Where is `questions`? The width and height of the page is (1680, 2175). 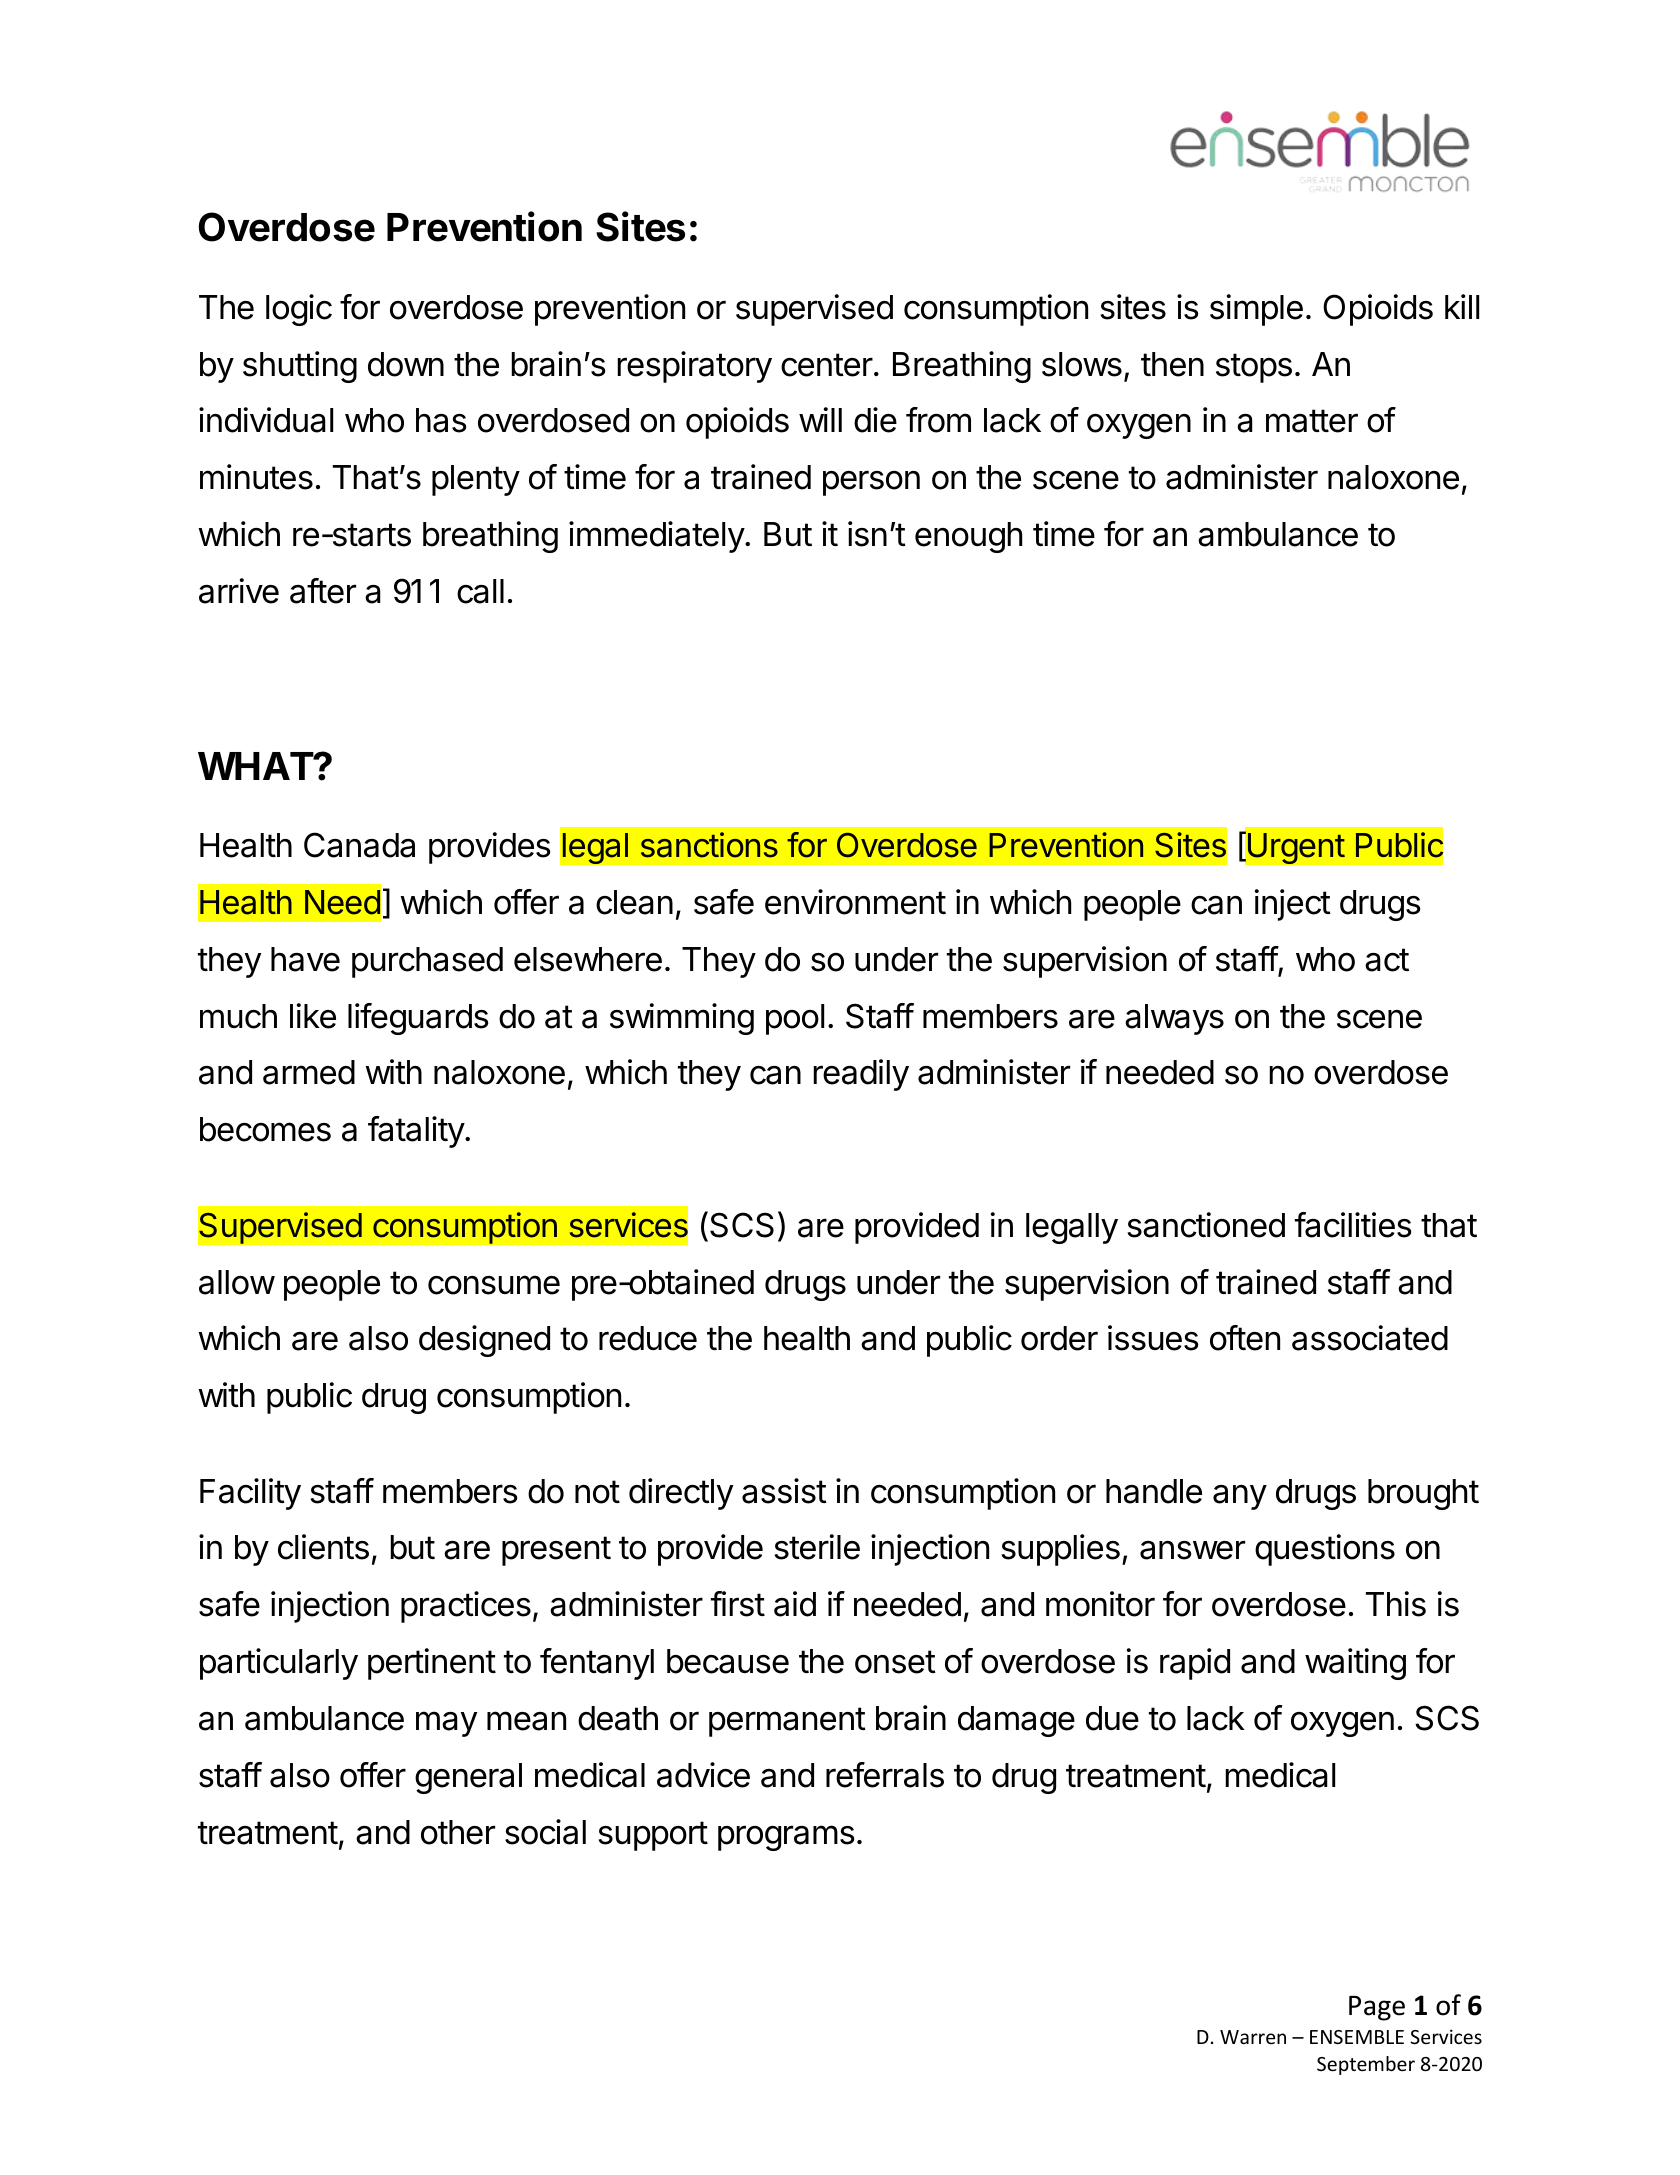
questions is located at coordinates (1325, 1550).
